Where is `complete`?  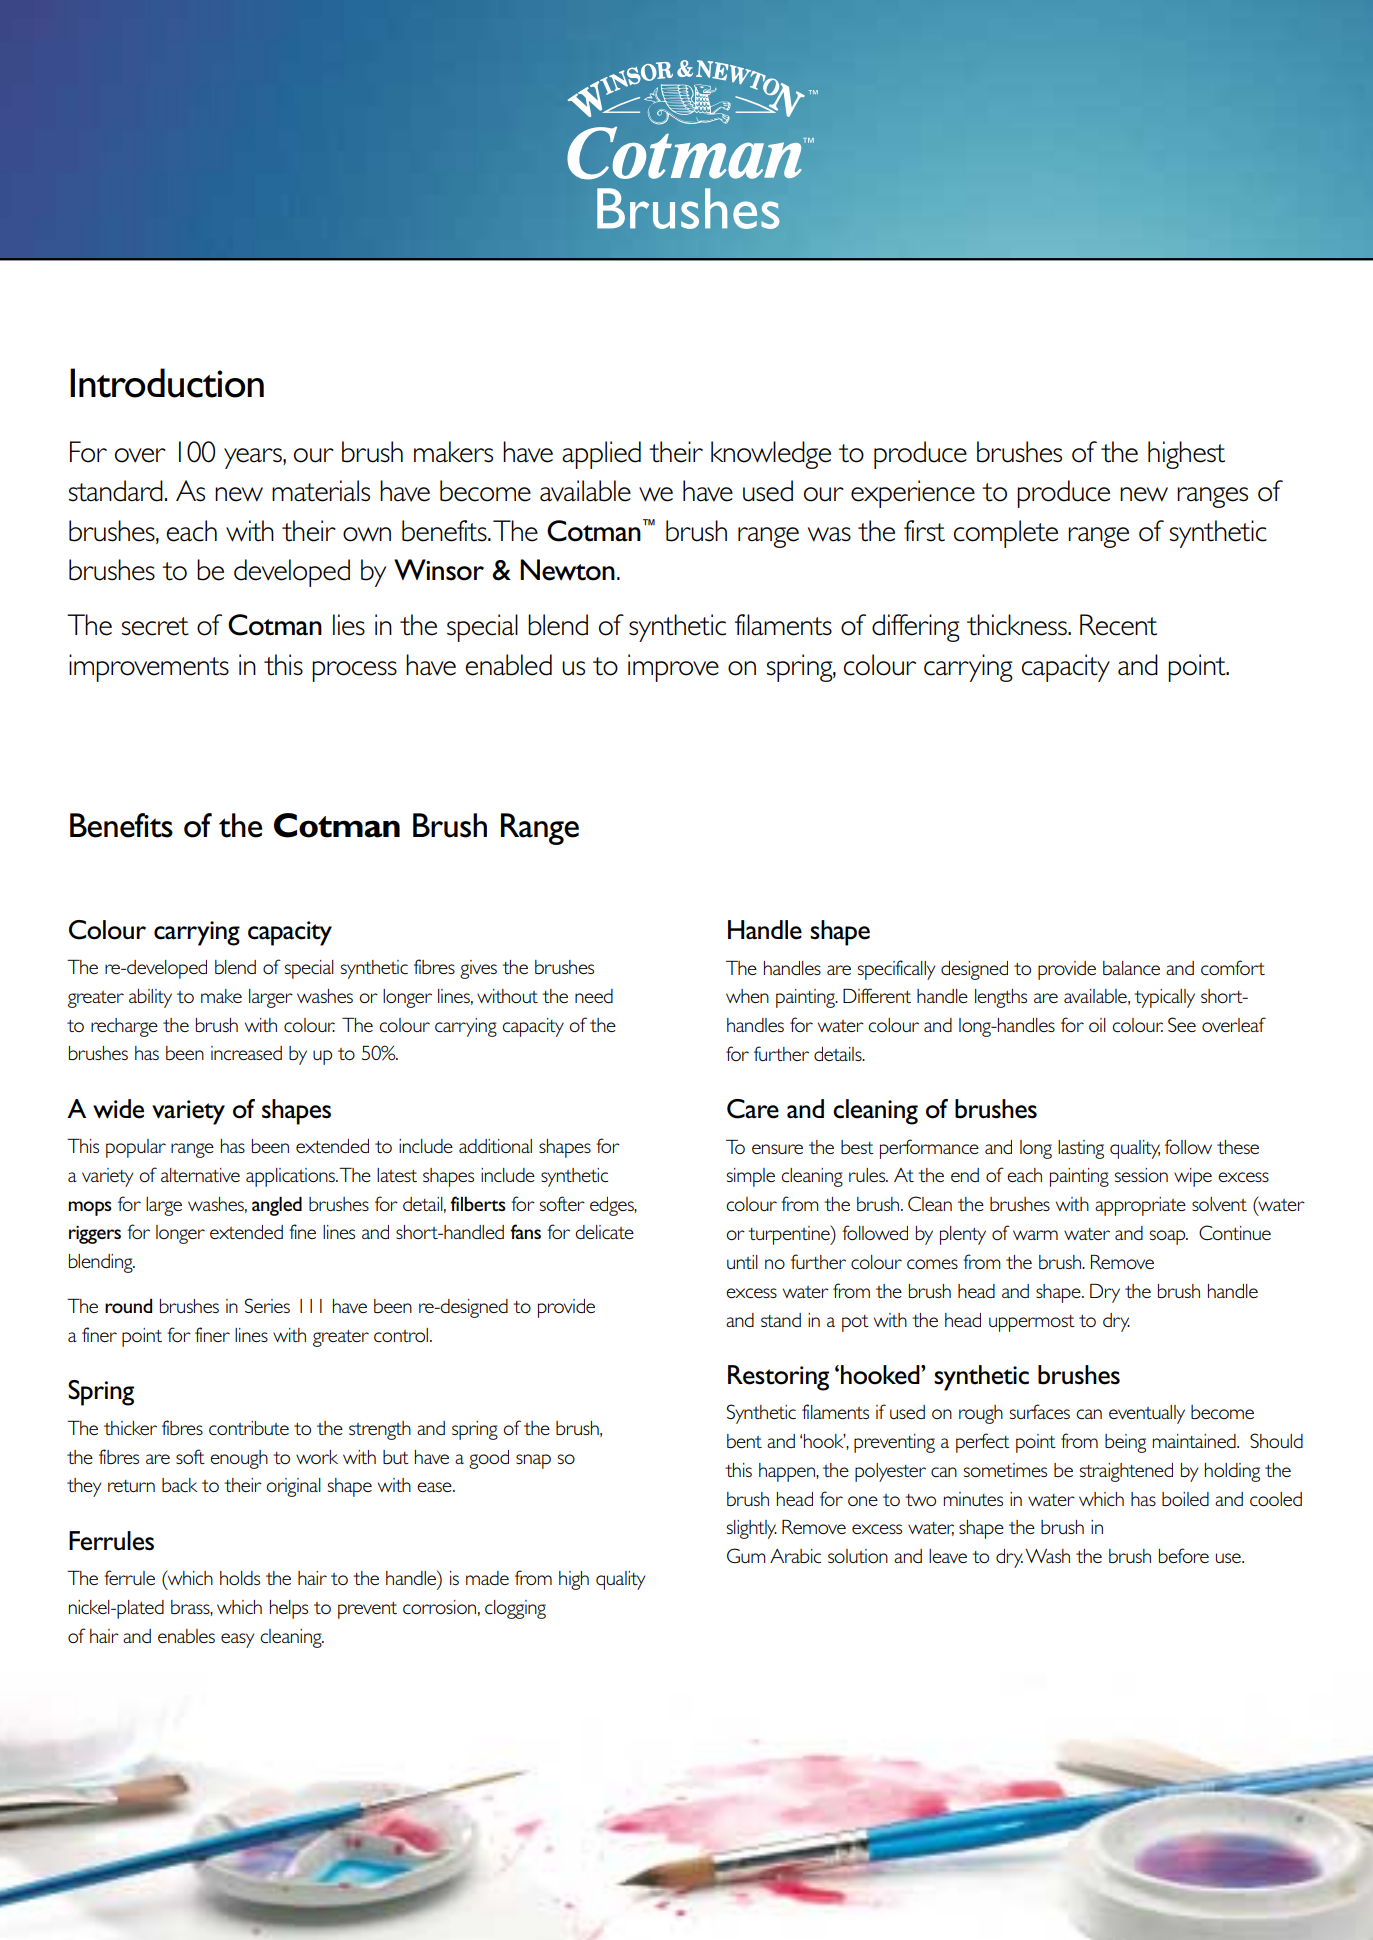
complete is located at coordinates (1006, 534).
